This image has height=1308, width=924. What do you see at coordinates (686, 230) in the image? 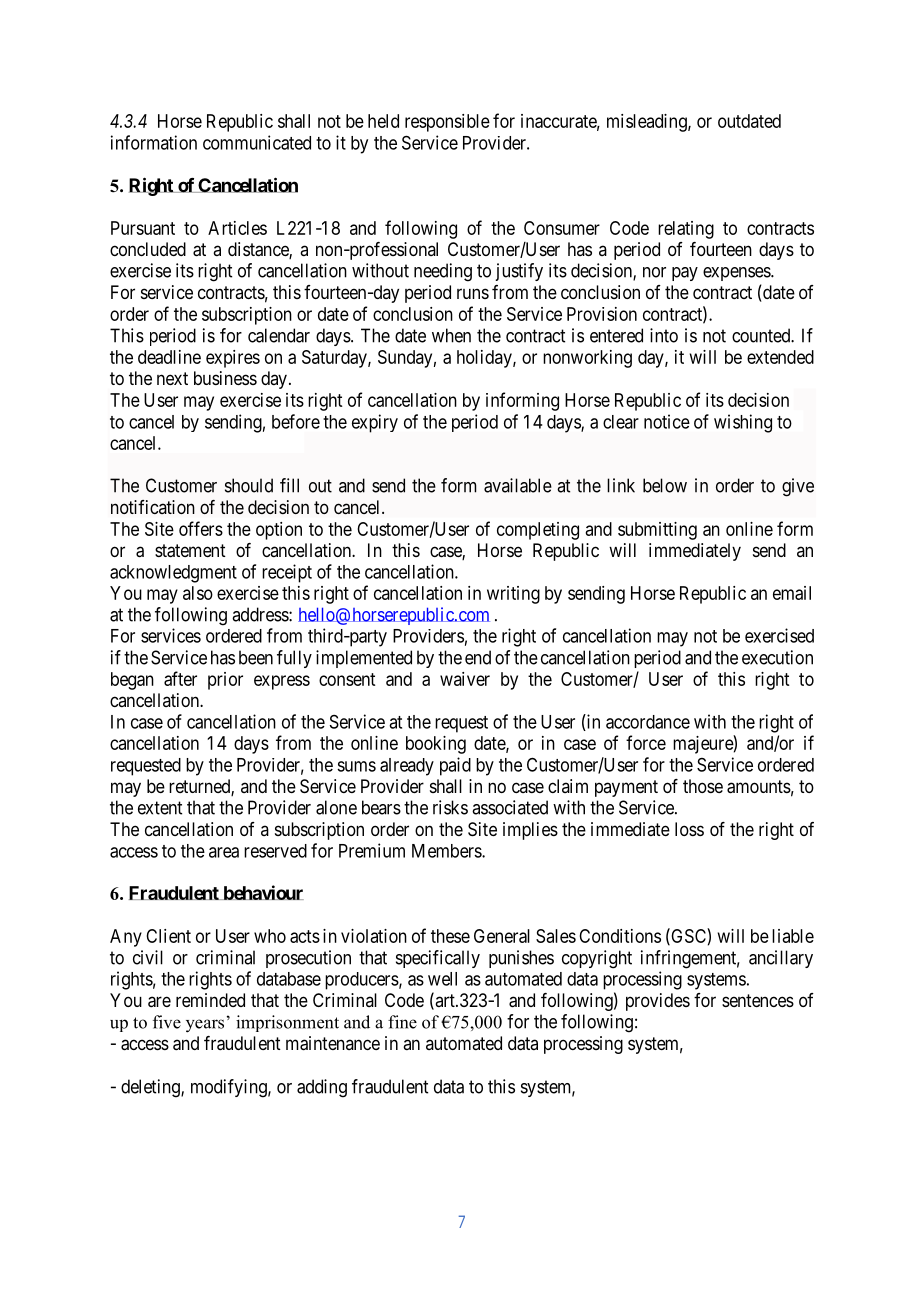
I see `relating` at bounding box center [686, 230].
